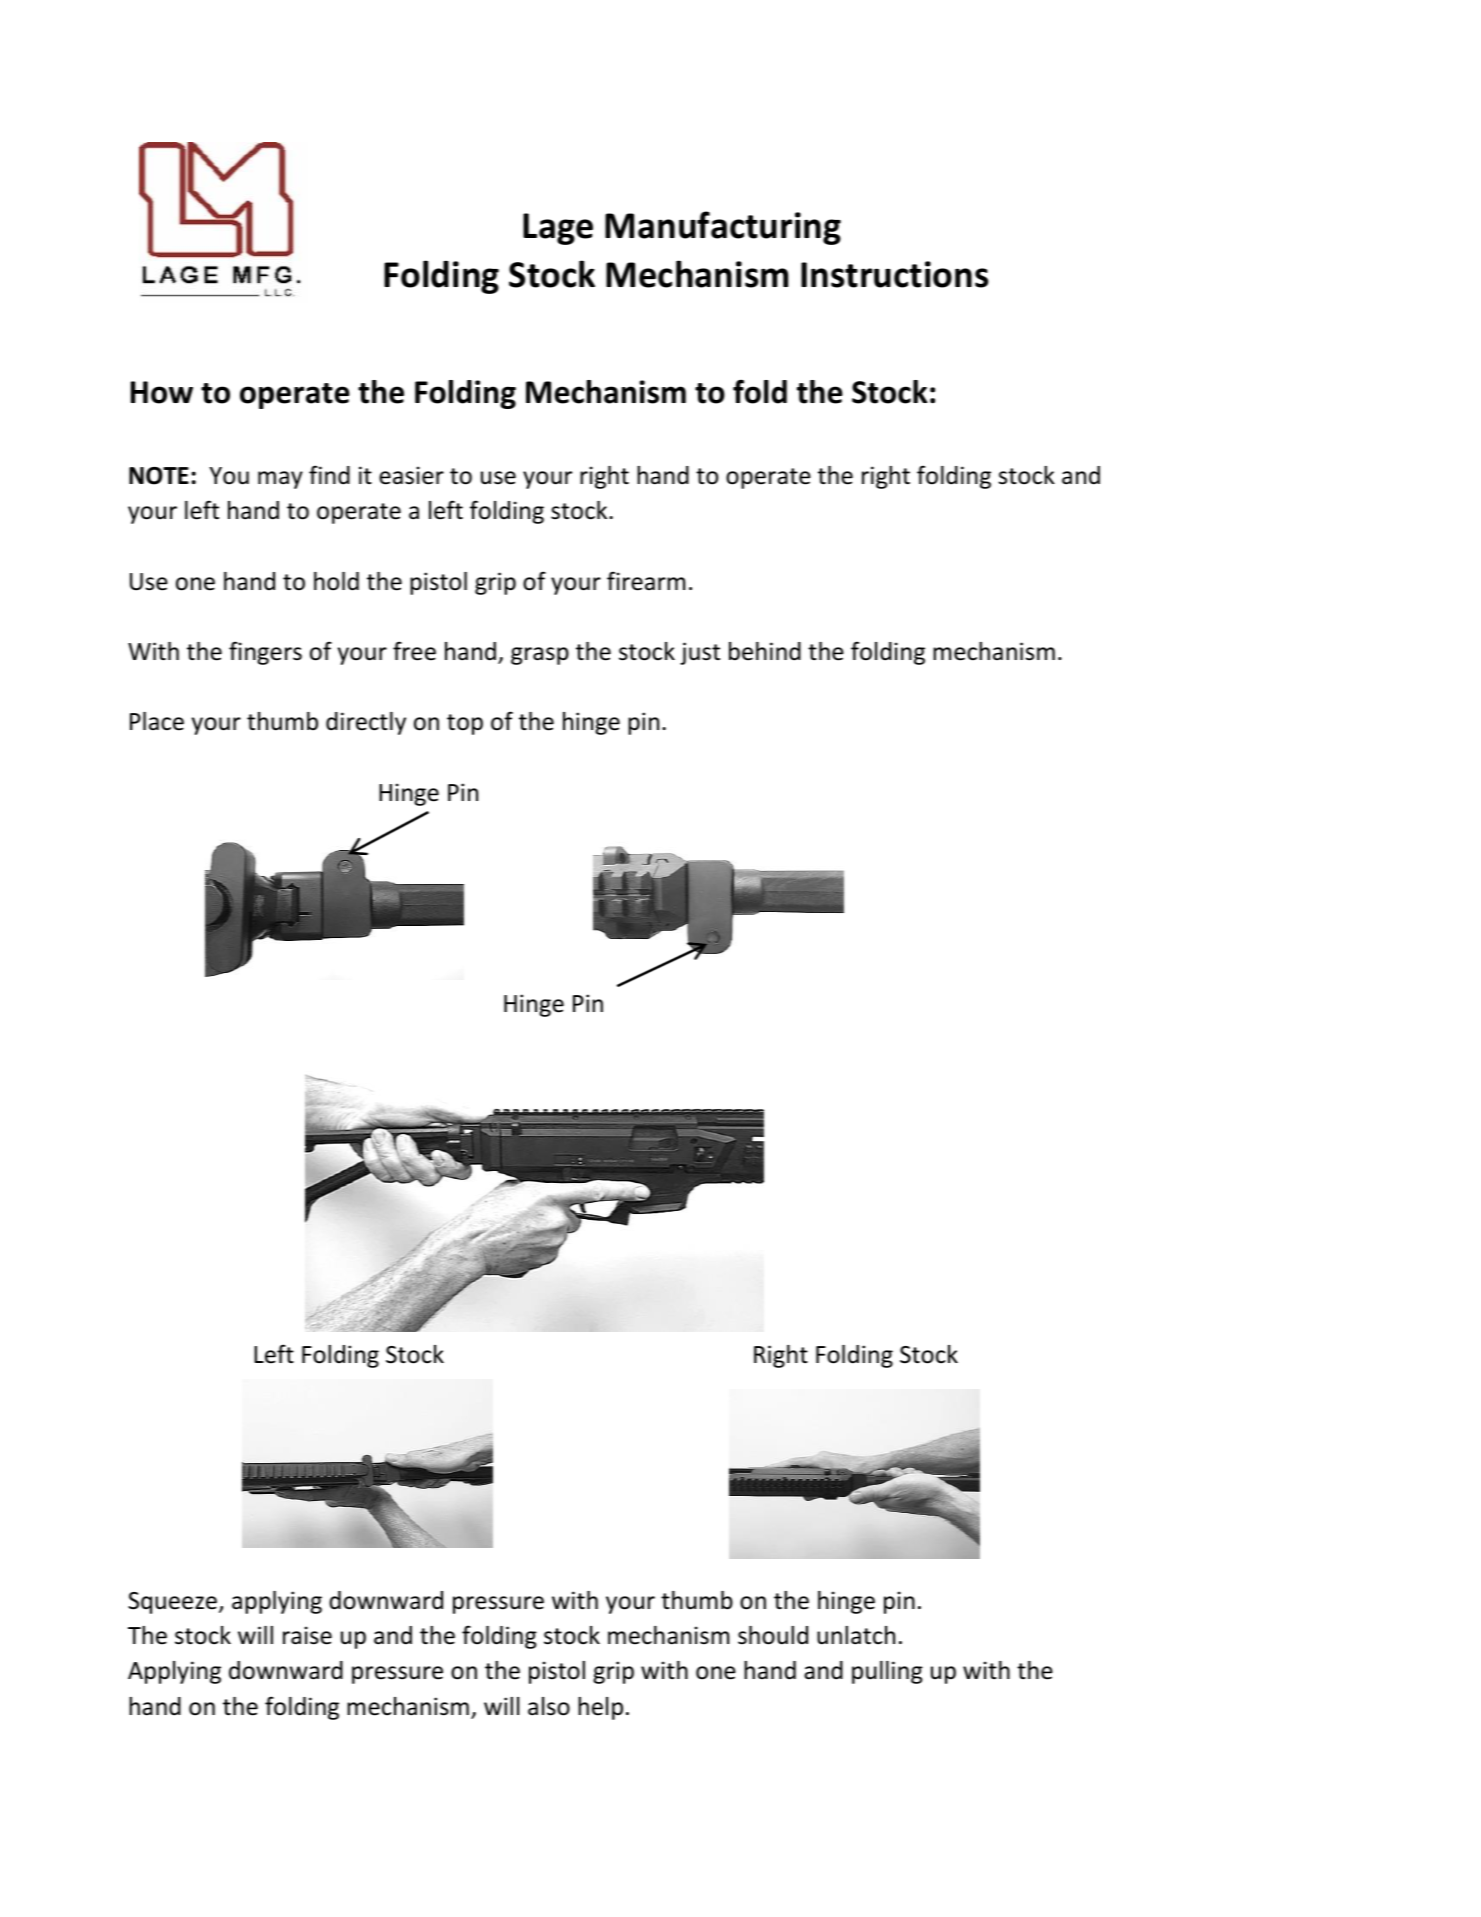 This screenshot has height=1917, width=1481. What do you see at coordinates (265, 653) in the screenshot?
I see `fingers` at bounding box center [265, 653].
